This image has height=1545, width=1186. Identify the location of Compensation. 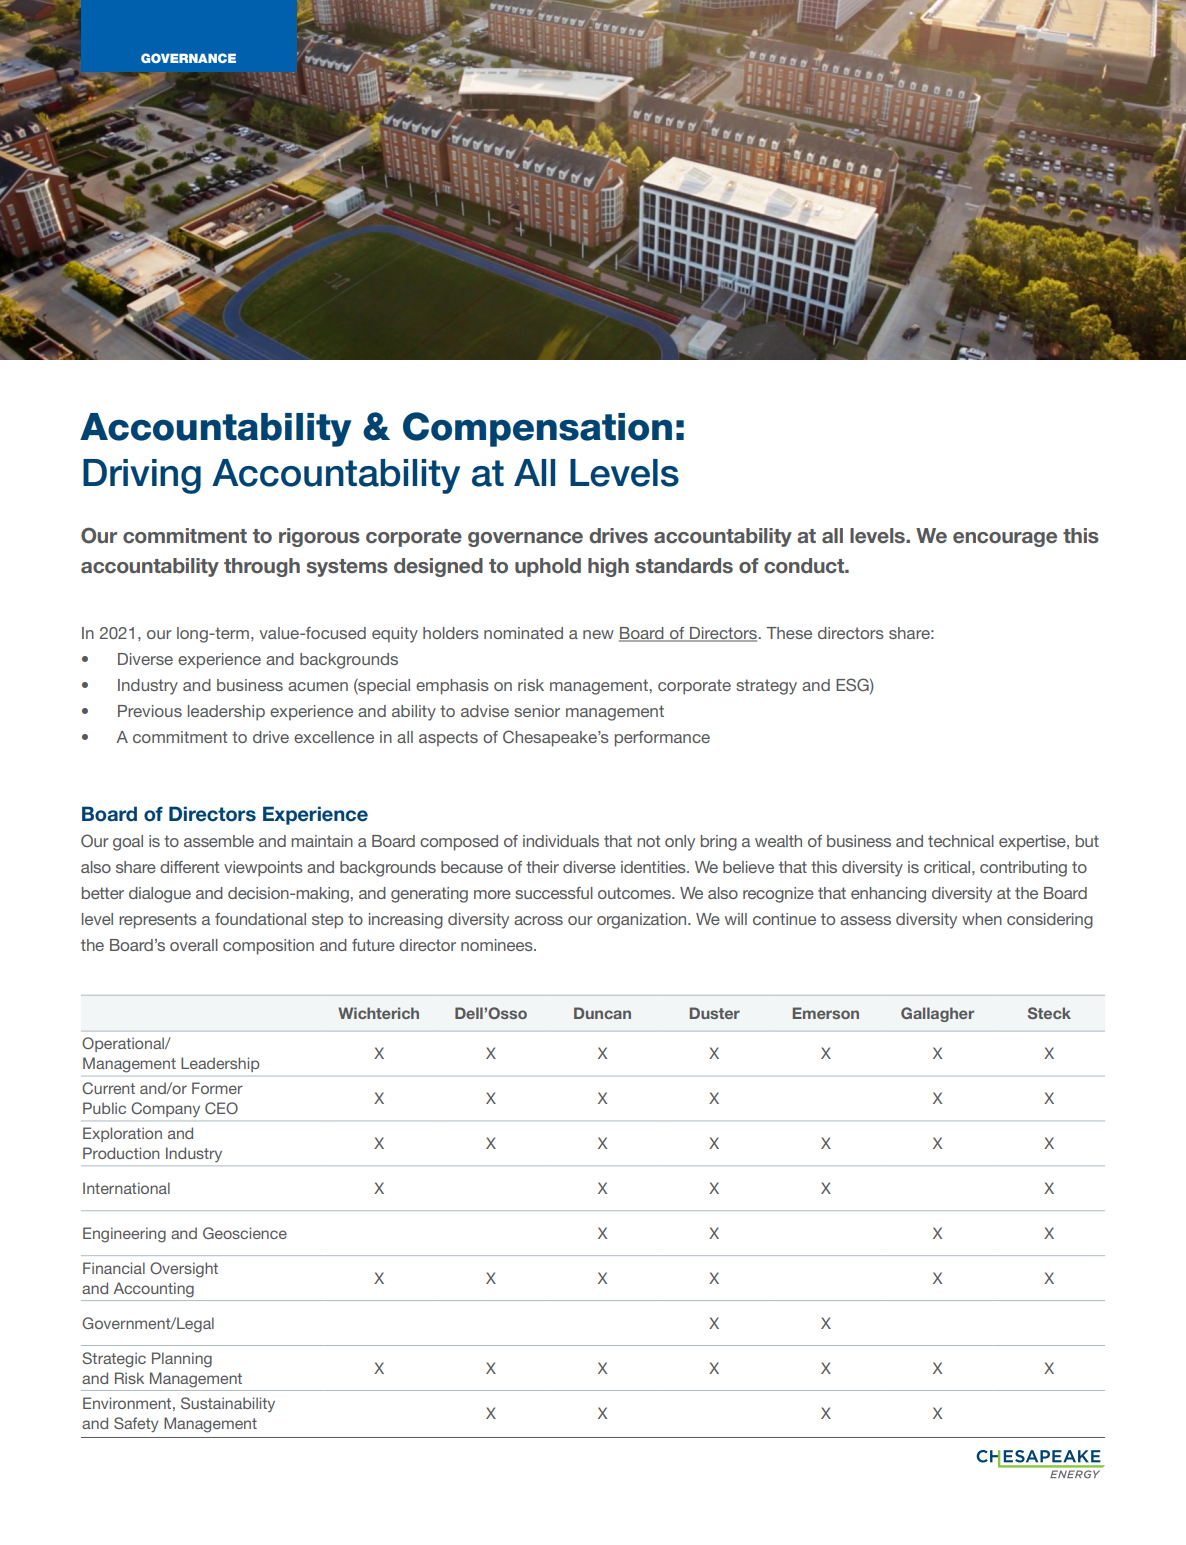
(537, 429).
